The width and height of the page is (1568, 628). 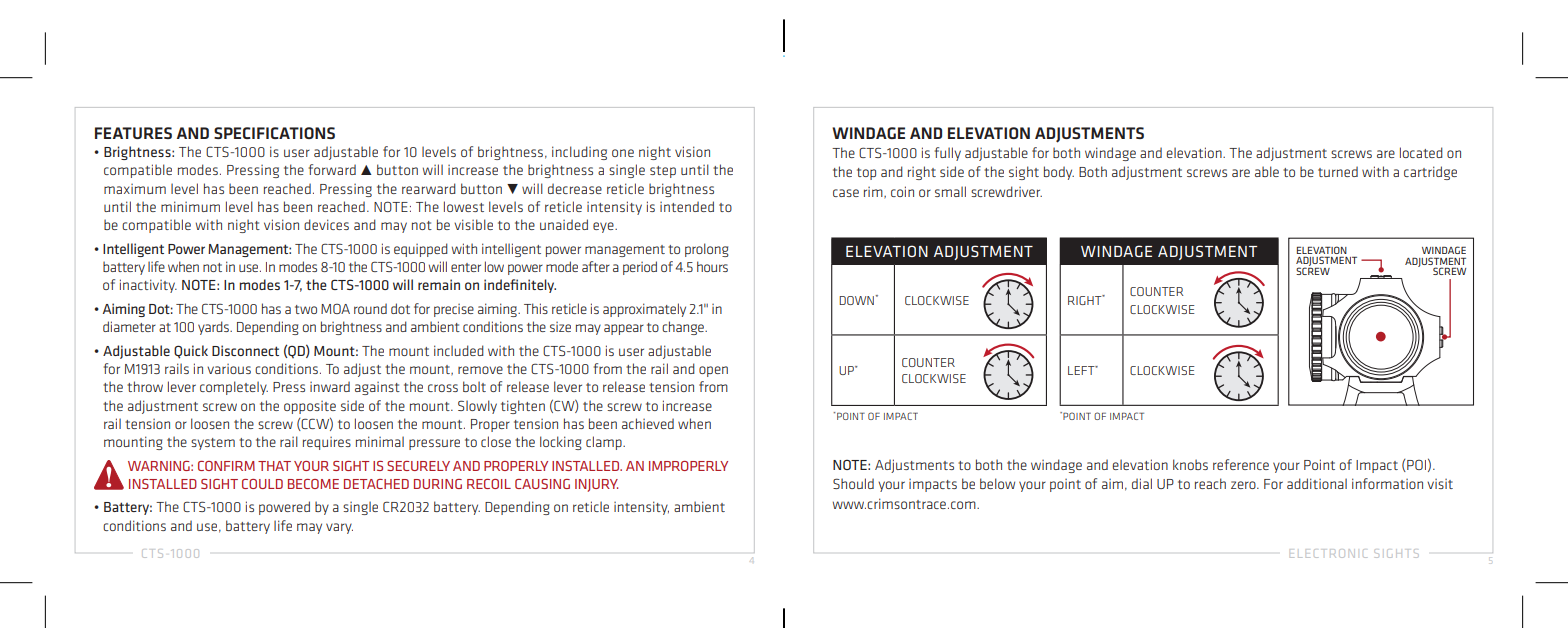 What do you see at coordinates (623, 153) in the page?
I see `one` at bounding box center [623, 153].
